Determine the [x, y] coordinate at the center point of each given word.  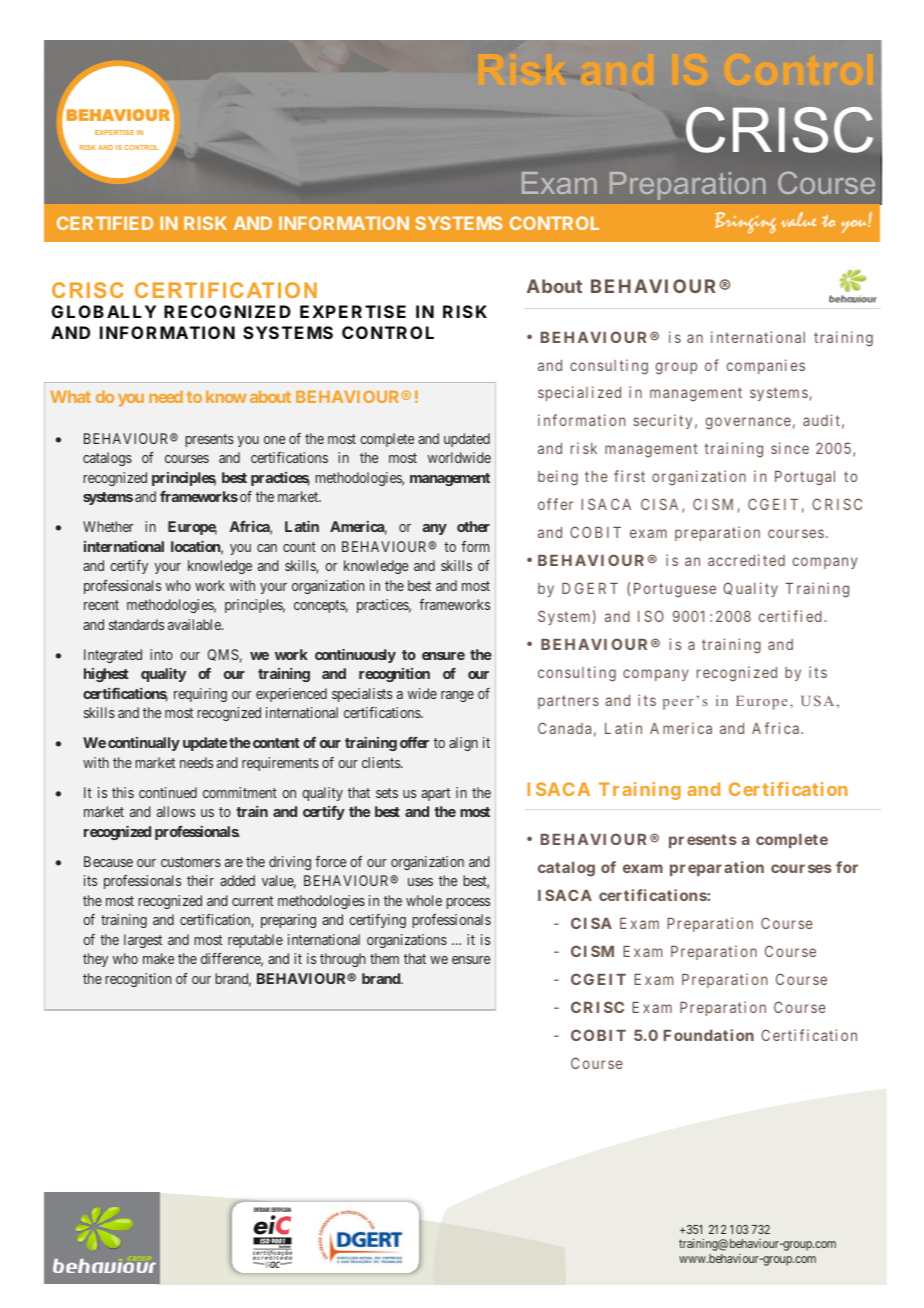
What [70, 397]
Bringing [745, 223]
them [384, 958]
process [468, 903]
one [274, 440]
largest [143, 941]
